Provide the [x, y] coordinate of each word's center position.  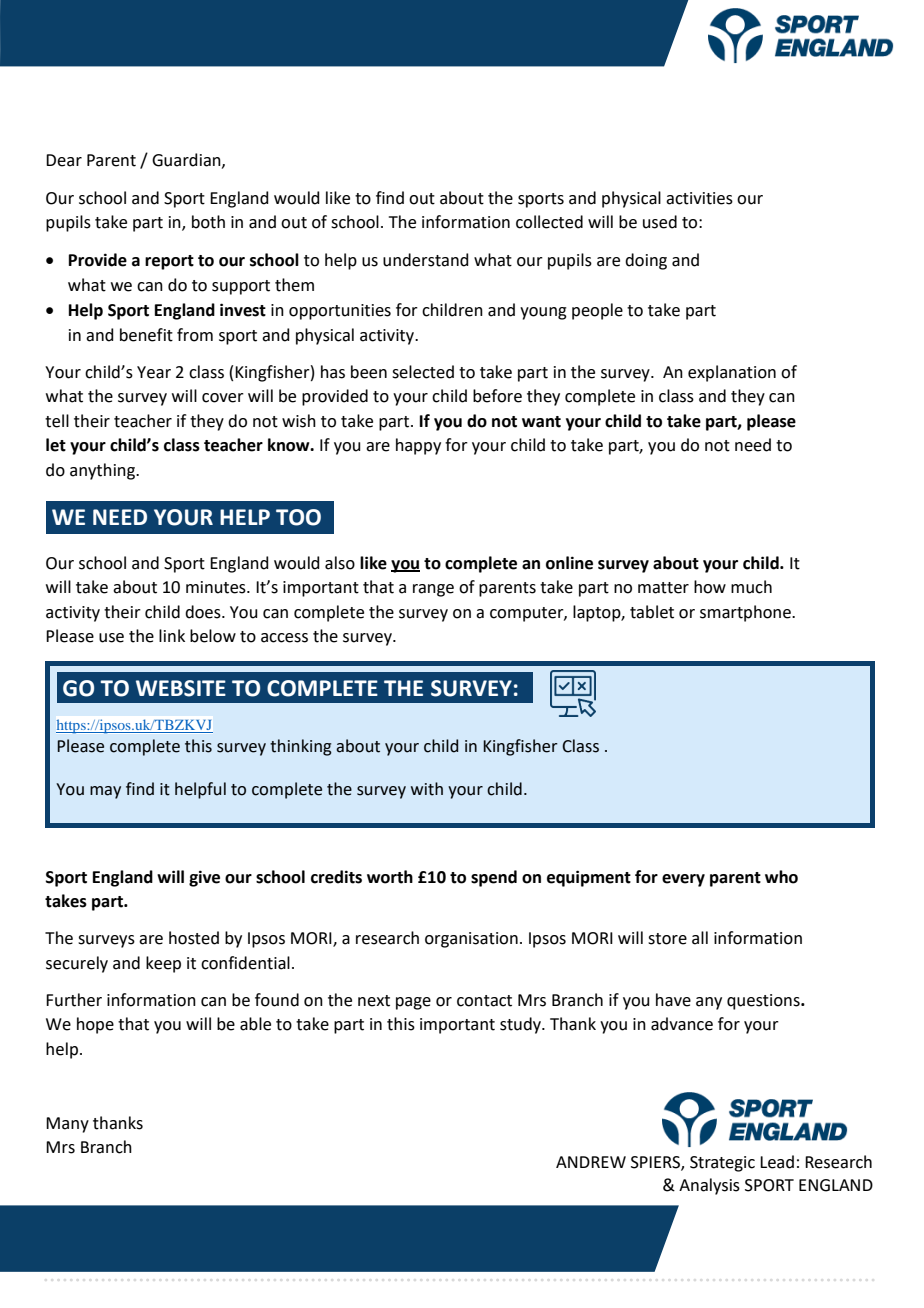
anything [103, 471]
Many [67, 1125]
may [105, 792]
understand [426, 260]
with [427, 789]
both [208, 222]
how [710, 587]
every [683, 880]
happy [418, 446]
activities [699, 198]
